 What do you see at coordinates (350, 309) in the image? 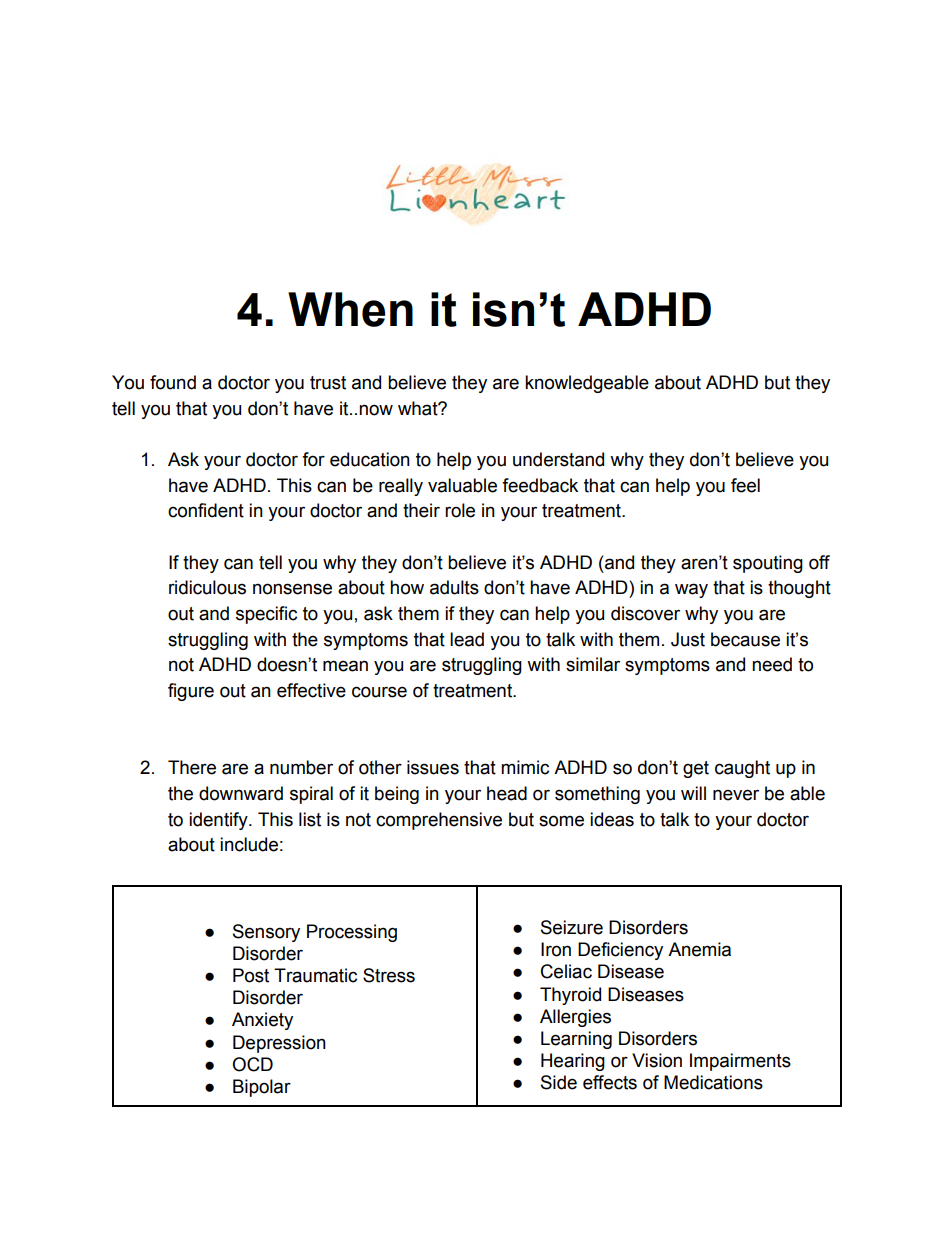
I see `When` at bounding box center [350, 309].
